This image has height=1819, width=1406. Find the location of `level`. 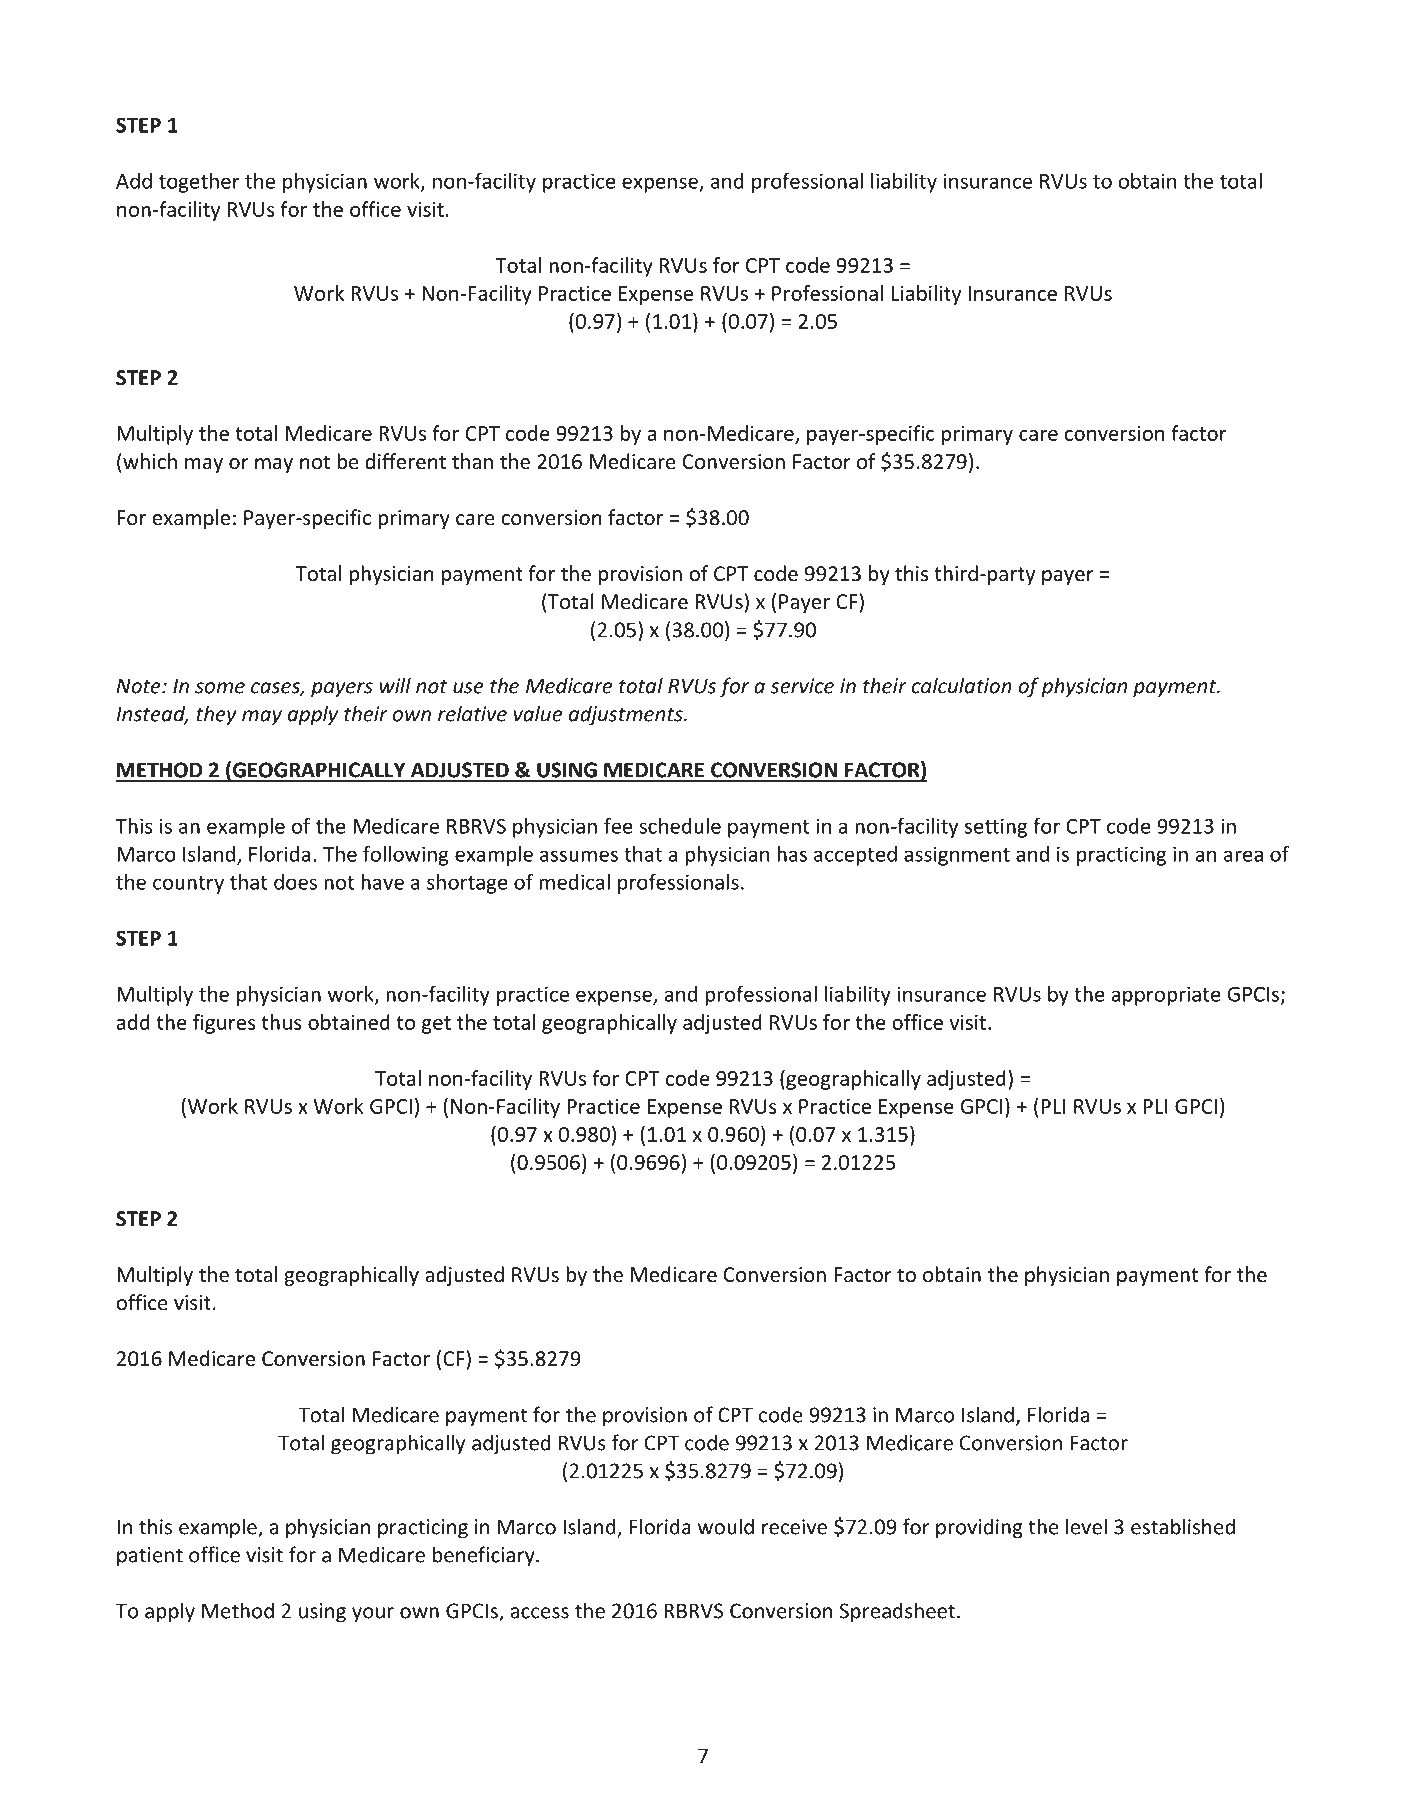

level is located at coordinates (1086, 1526).
